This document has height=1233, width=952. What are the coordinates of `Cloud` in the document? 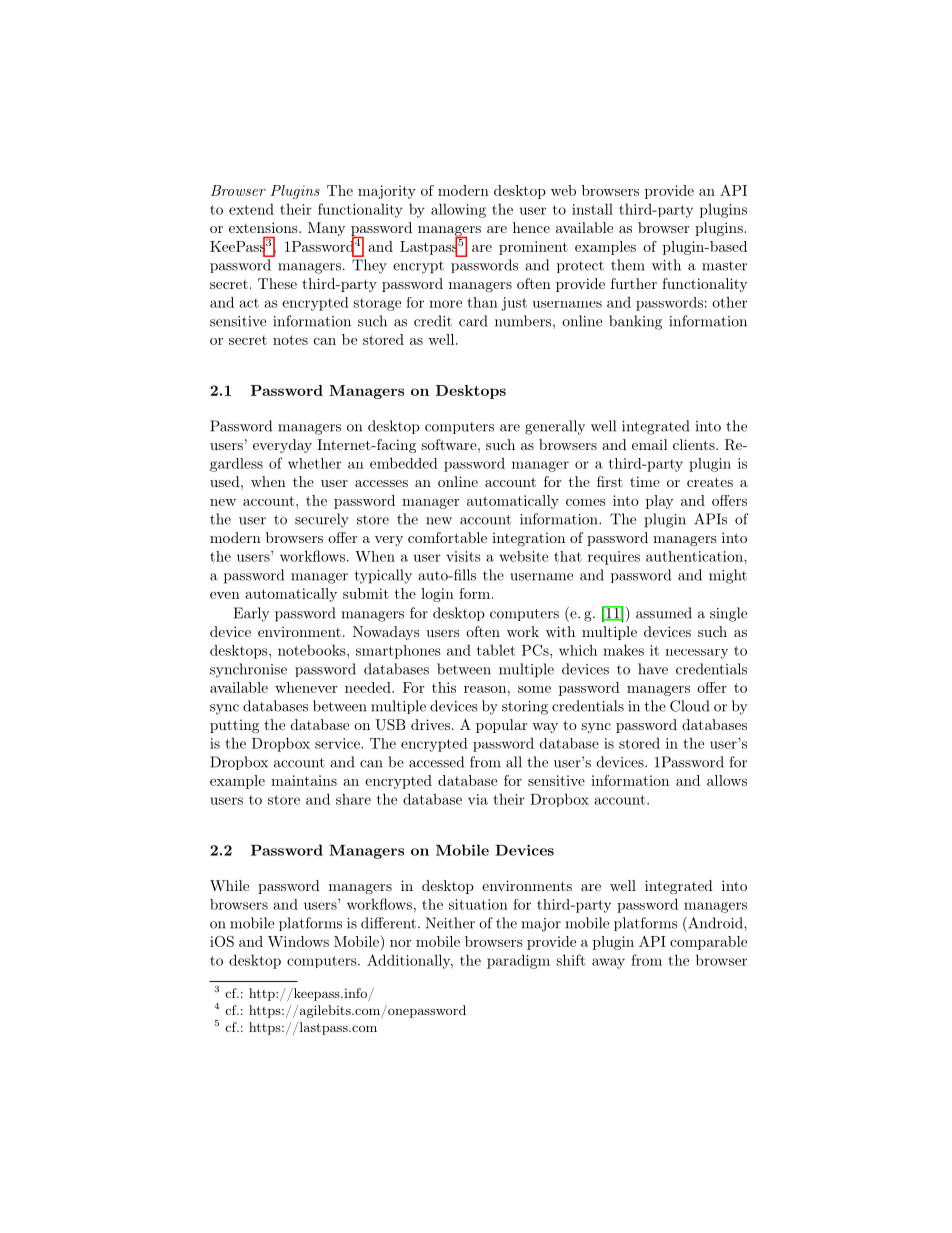 It's located at (689, 706).
